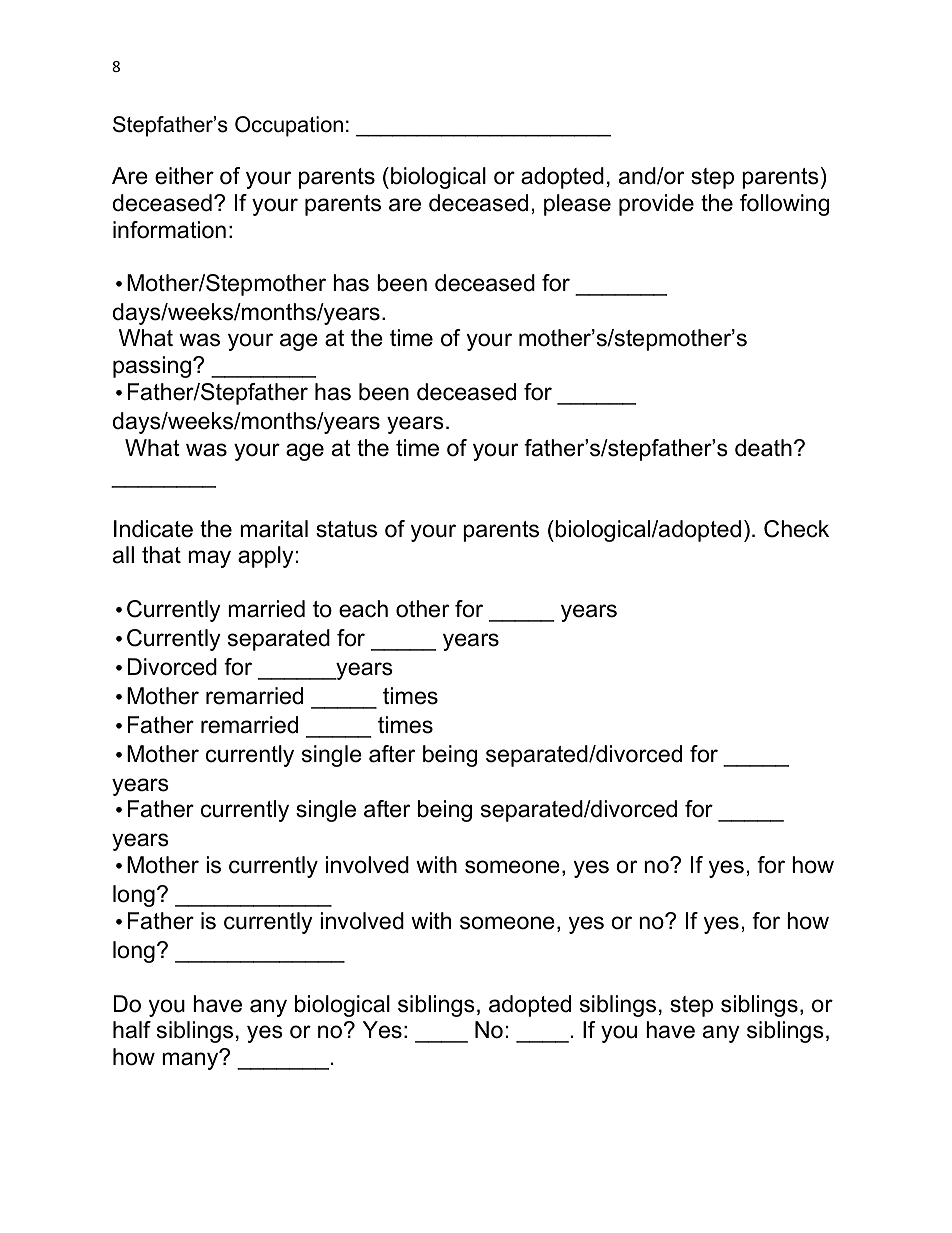 The image size is (952, 1233). What do you see at coordinates (656, 205) in the document?
I see `provide` at bounding box center [656, 205].
